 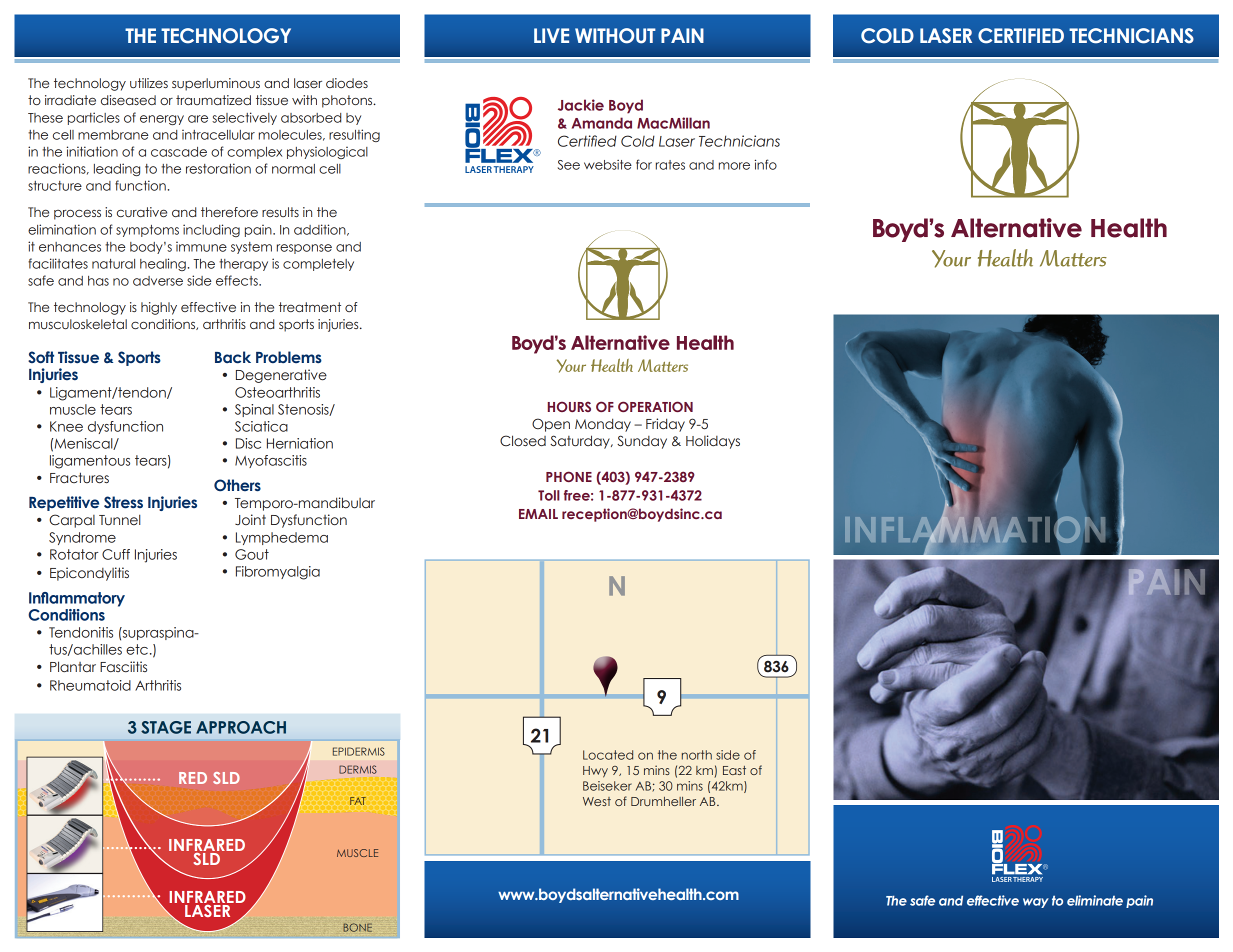 What do you see at coordinates (149, 83) in the screenshot?
I see `utilizes` at bounding box center [149, 83].
